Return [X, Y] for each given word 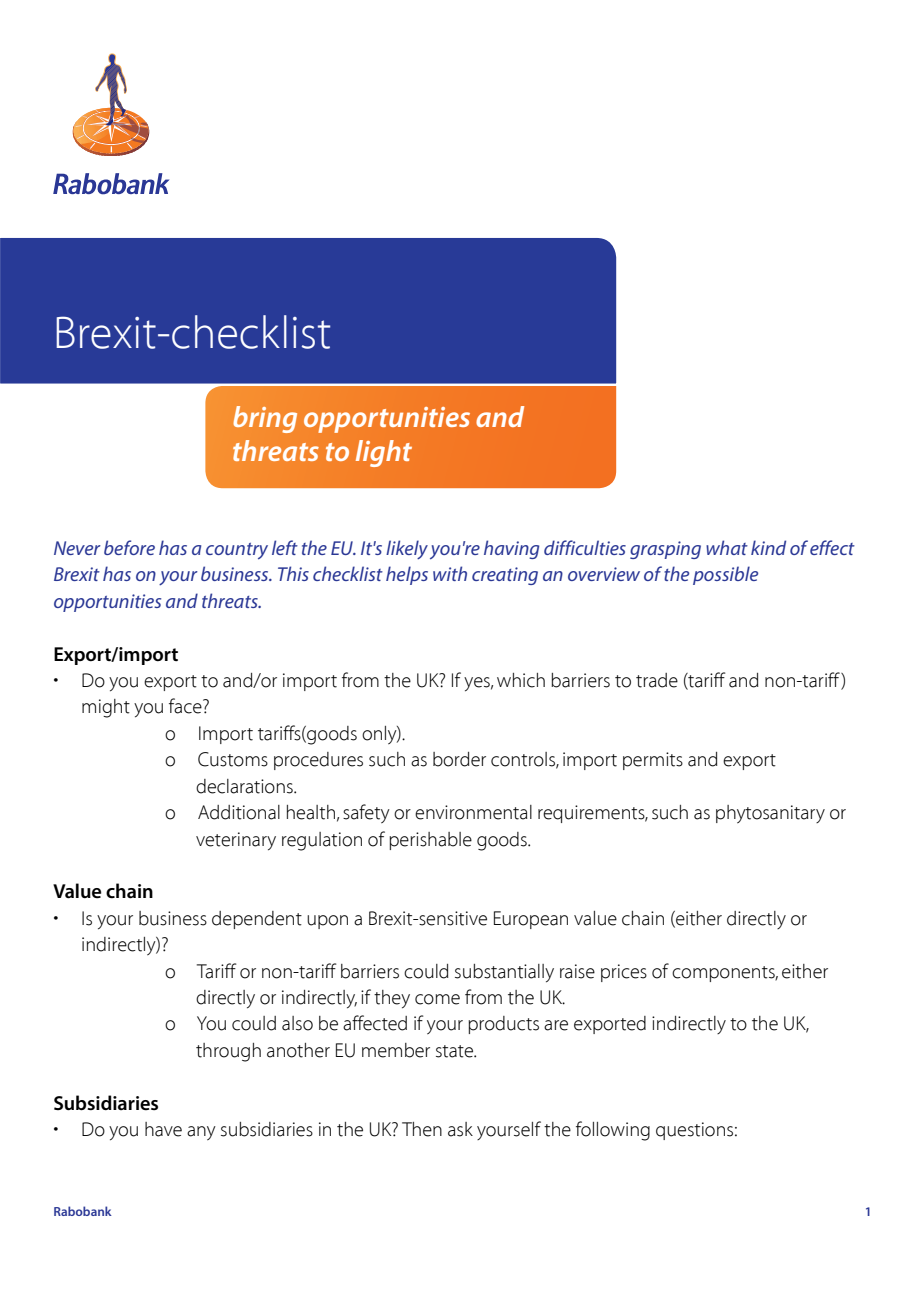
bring [265, 419]
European [531, 920]
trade [657, 680]
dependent [257, 920]
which [521, 680]
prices [624, 973]
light [384, 453]
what [727, 547]
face [186, 706]
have [163, 1129]
